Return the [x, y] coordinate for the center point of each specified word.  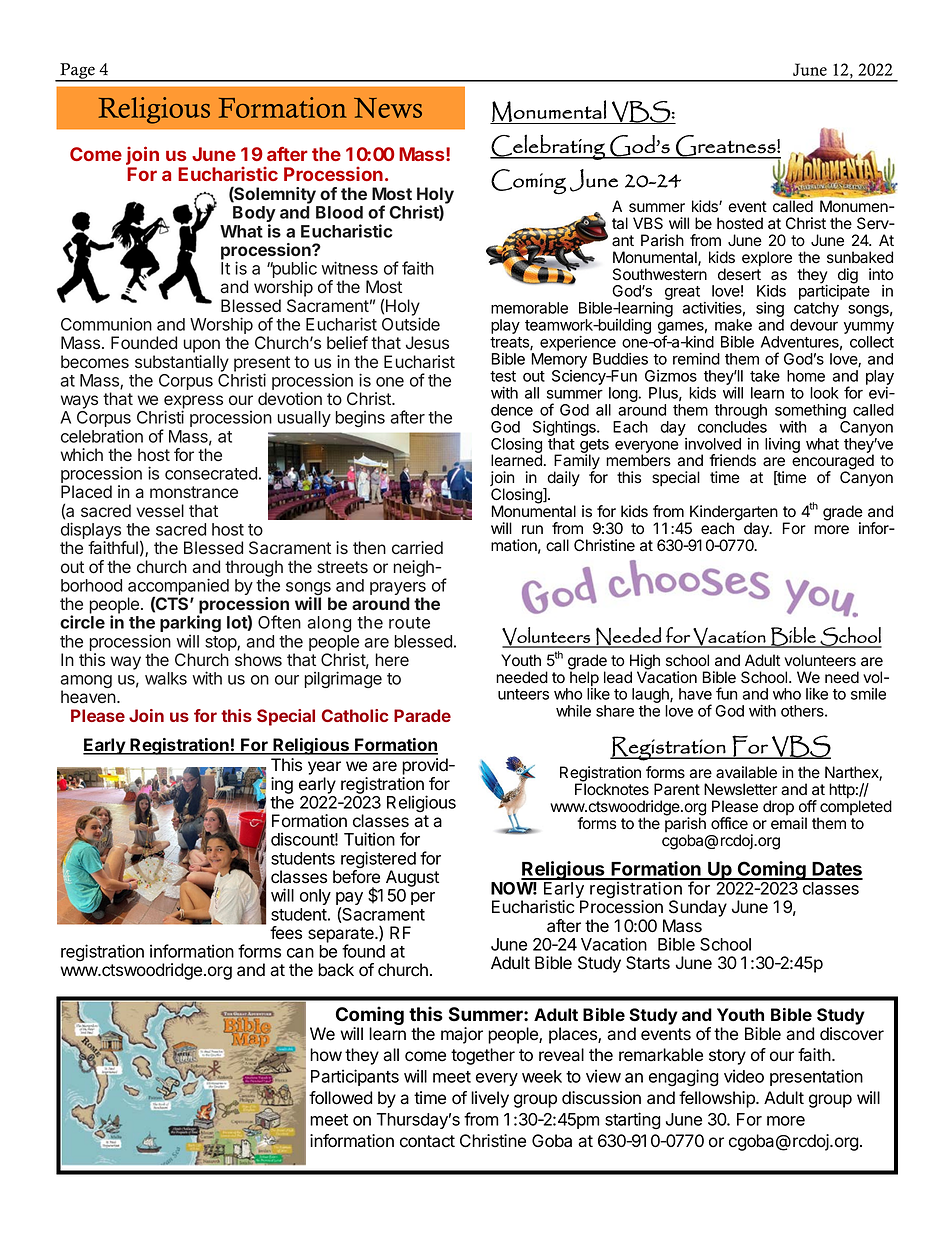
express [193, 403]
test [503, 376]
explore [767, 259]
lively [490, 1099]
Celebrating [548, 147]
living [782, 445]
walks [166, 678]
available [746, 772]
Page [77, 72]
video [744, 1076]
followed [340, 1098]
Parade [422, 715]
